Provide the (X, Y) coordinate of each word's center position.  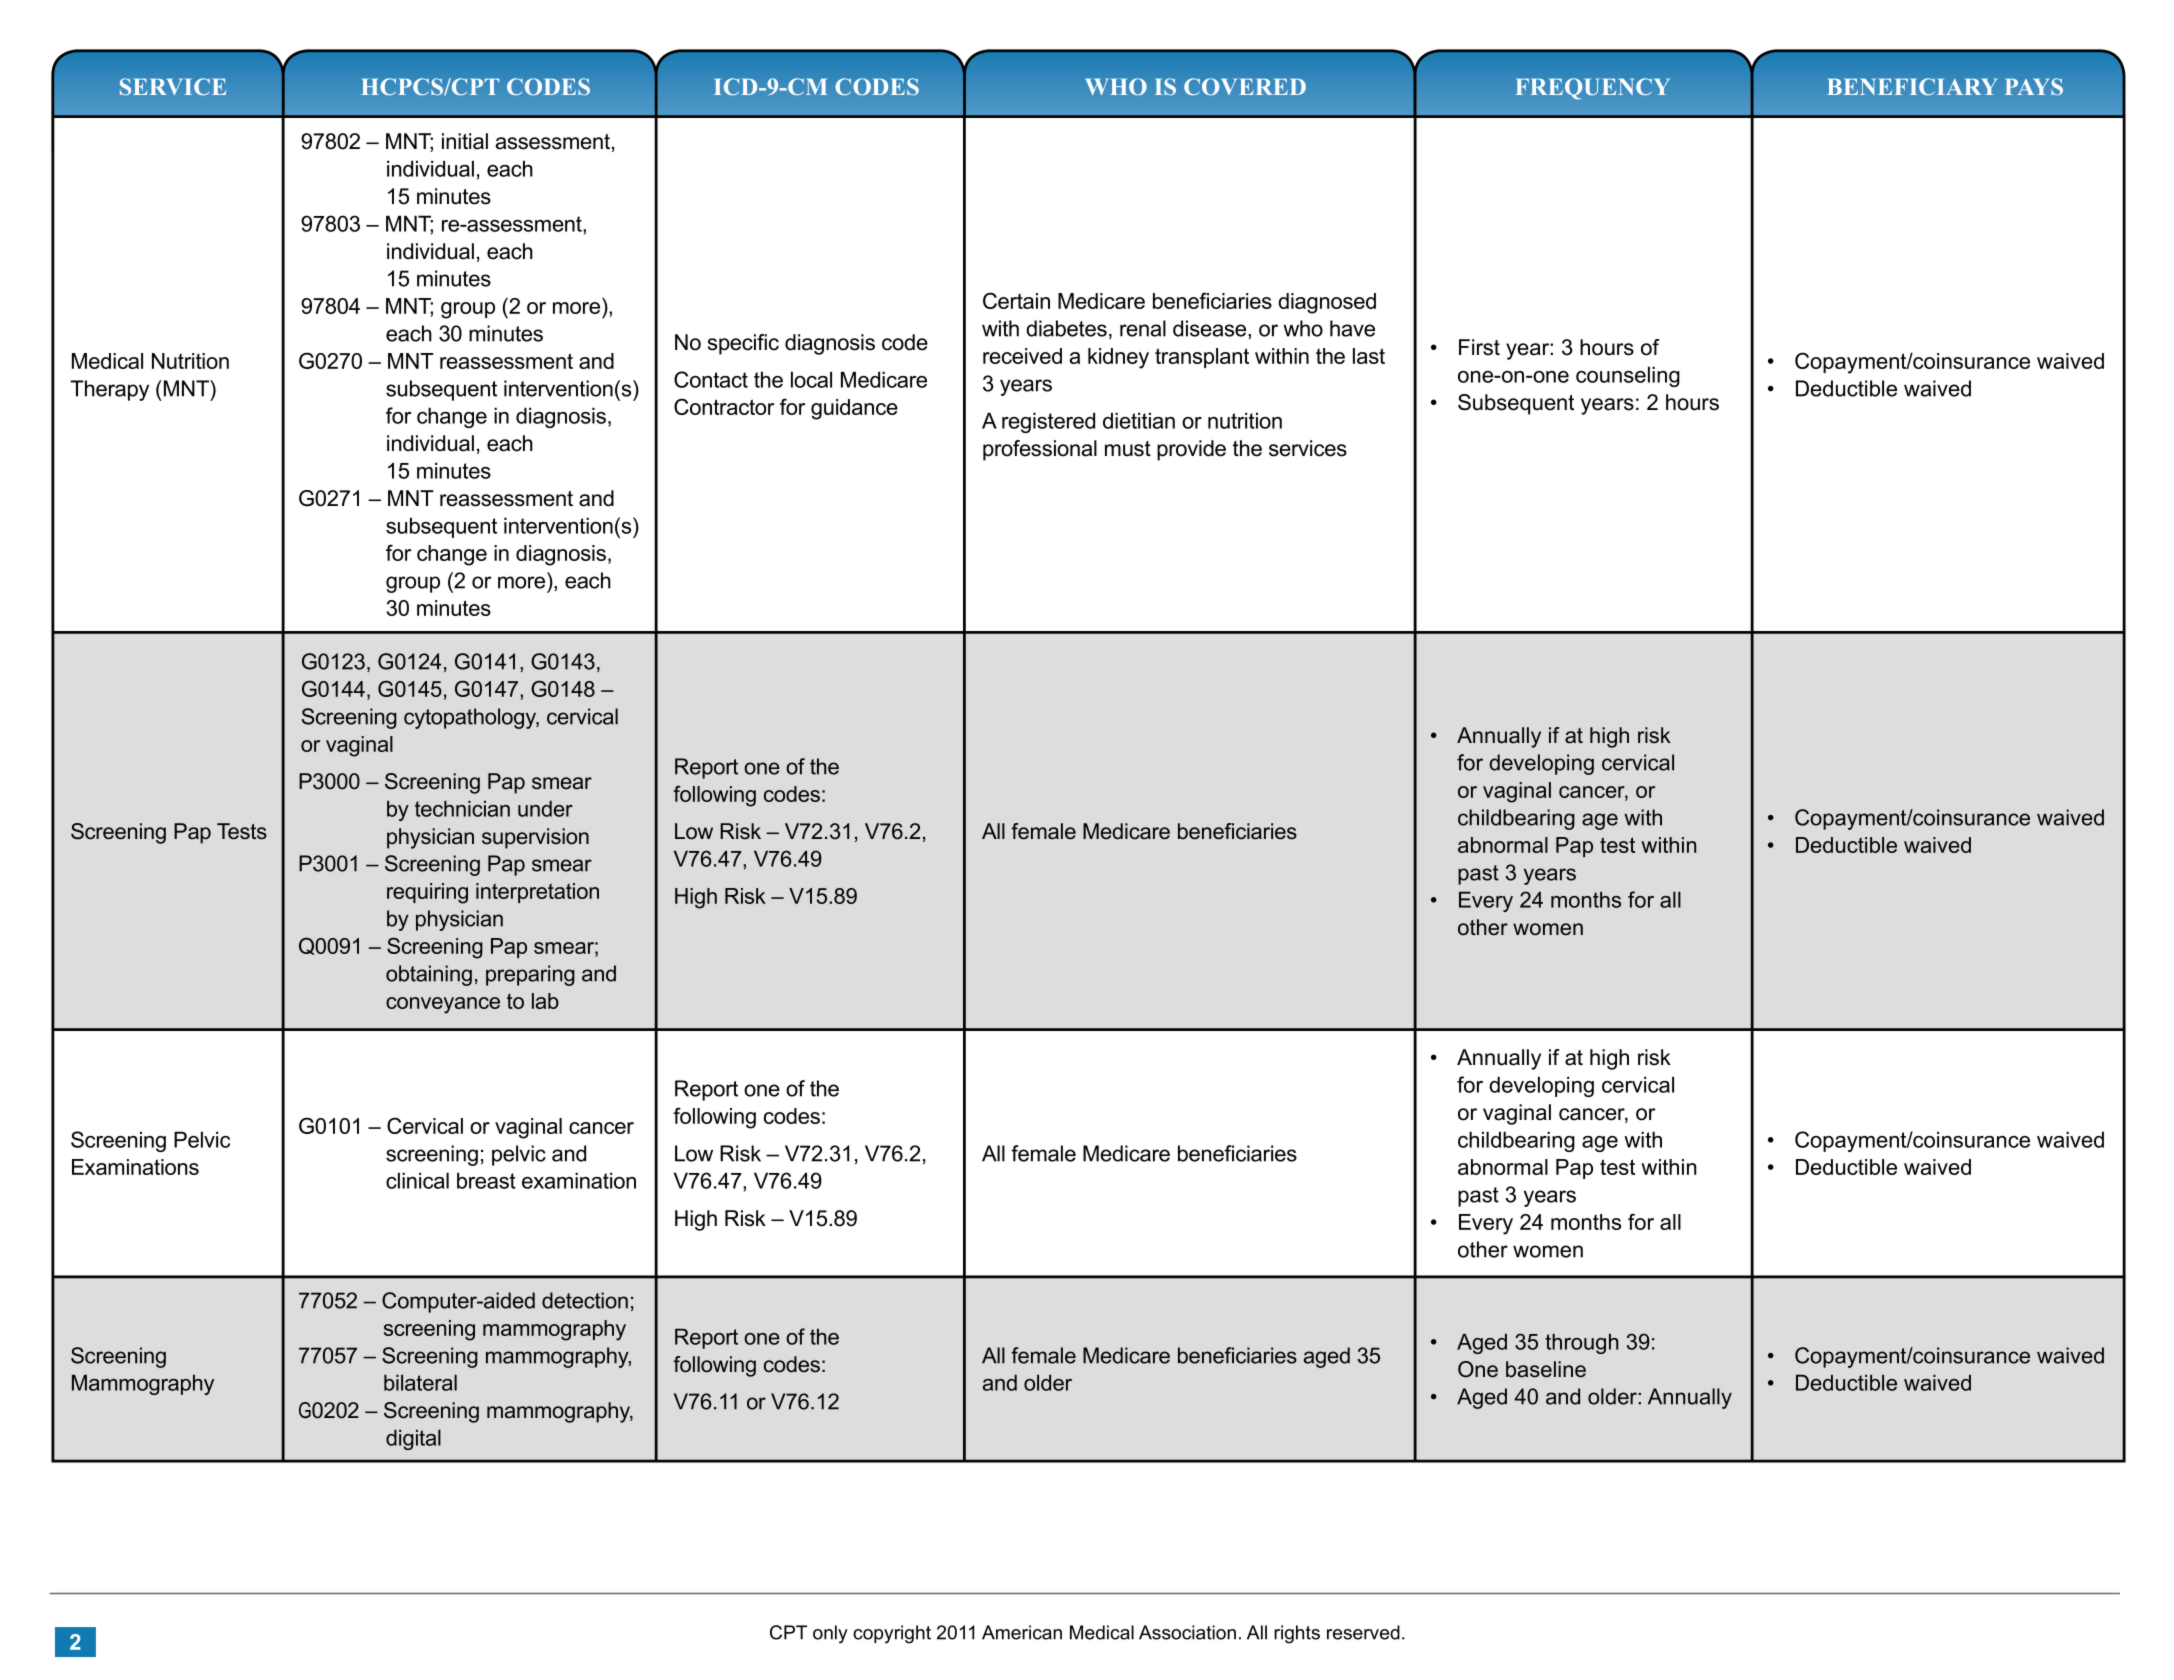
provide (1191, 450)
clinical (417, 1180)
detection (585, 1300)
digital (413, 1439)
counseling (1628, 376)
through (1582, 1343)
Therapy (109, 390)
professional (1040, 450)
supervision (535, 838)
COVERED (1245, 87)
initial (465, 141)
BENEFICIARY (1912, 87)
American (1022, 1632)
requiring (427, 893)
